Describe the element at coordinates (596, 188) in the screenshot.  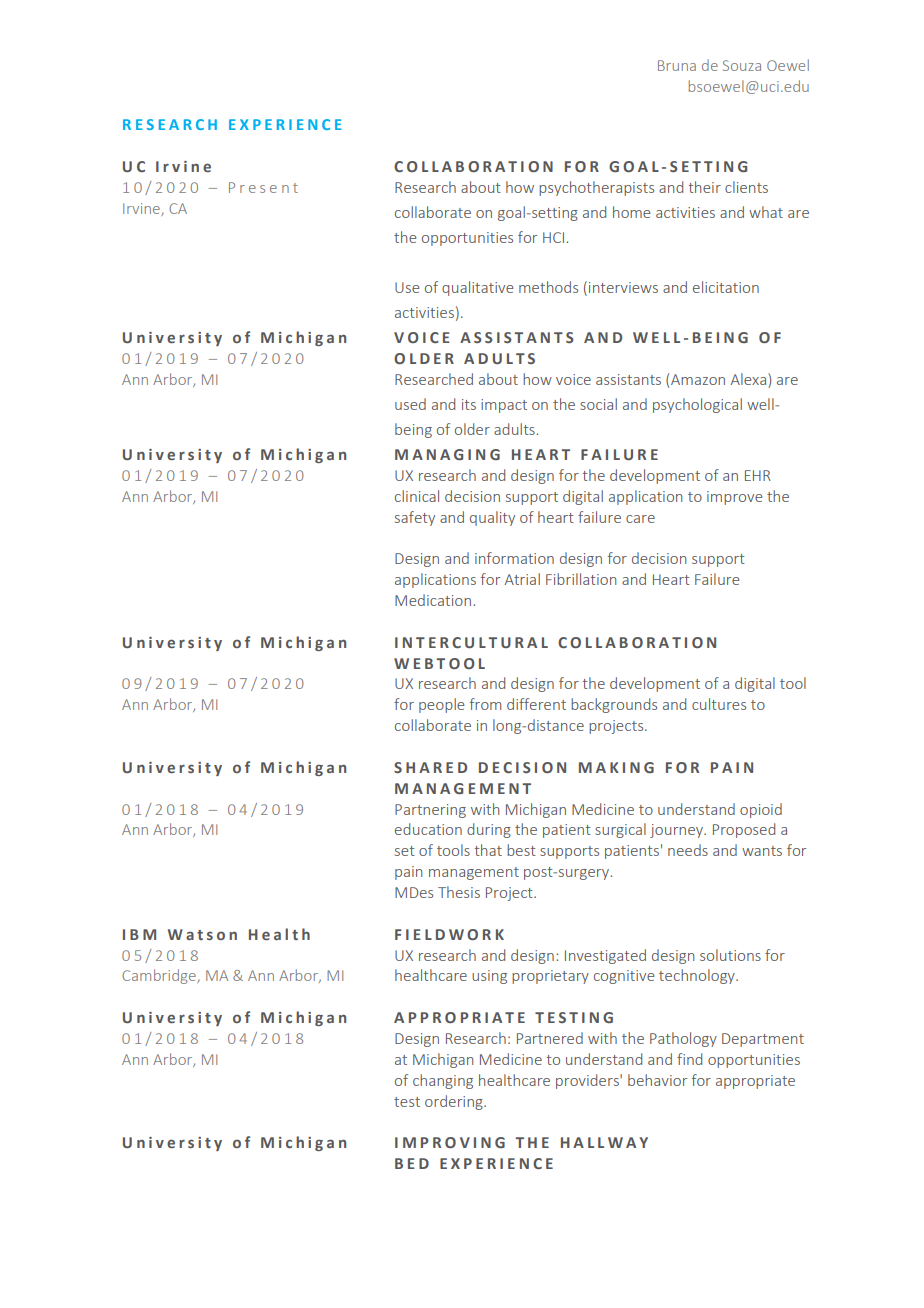
I see `psychotherapists` at that location.
